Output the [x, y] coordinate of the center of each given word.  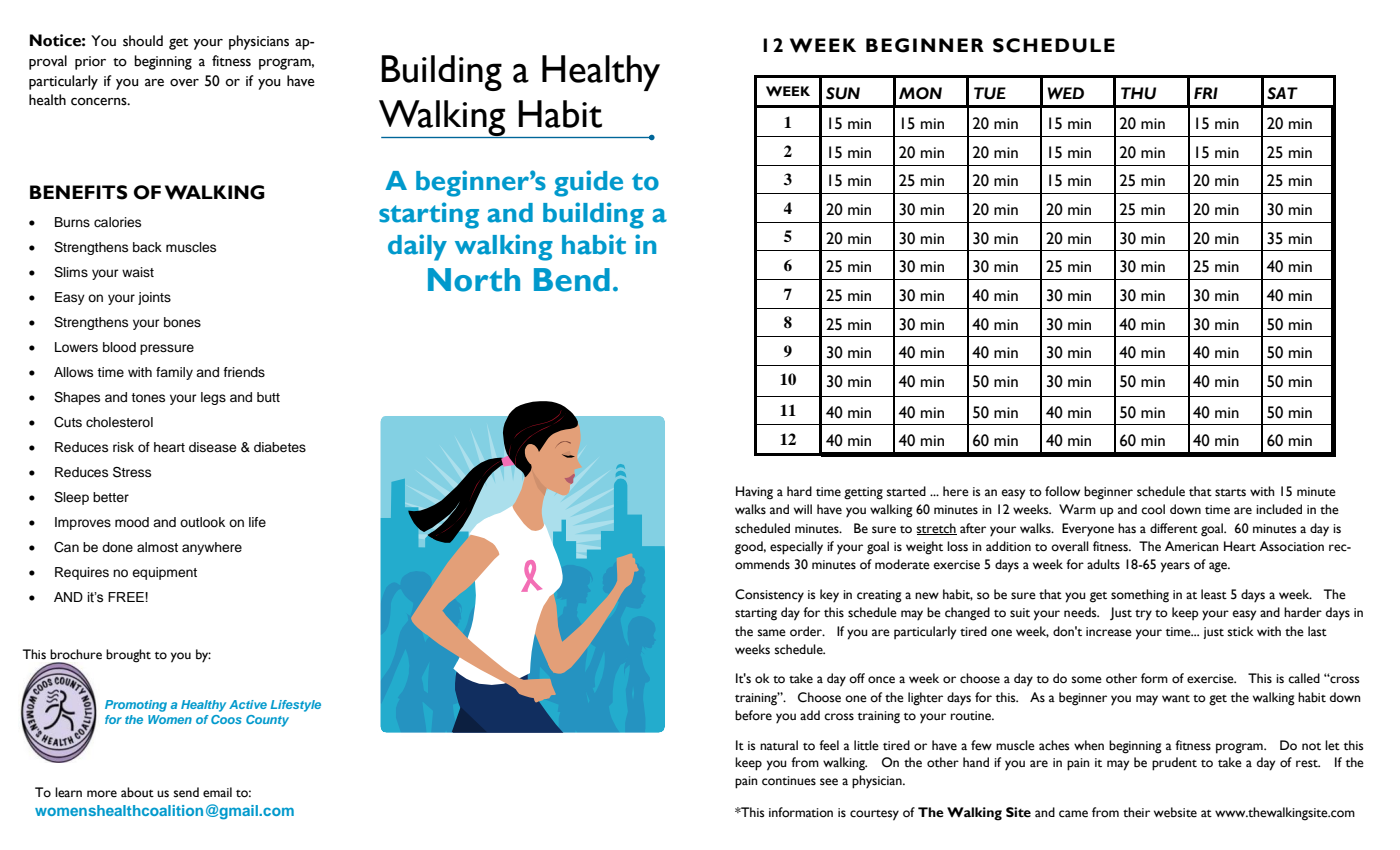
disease [212, 447]
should [143, 41]
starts [1230, 493]
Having [754, 493]
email [217, 792]
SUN [843, 93]
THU [1138, 93]
